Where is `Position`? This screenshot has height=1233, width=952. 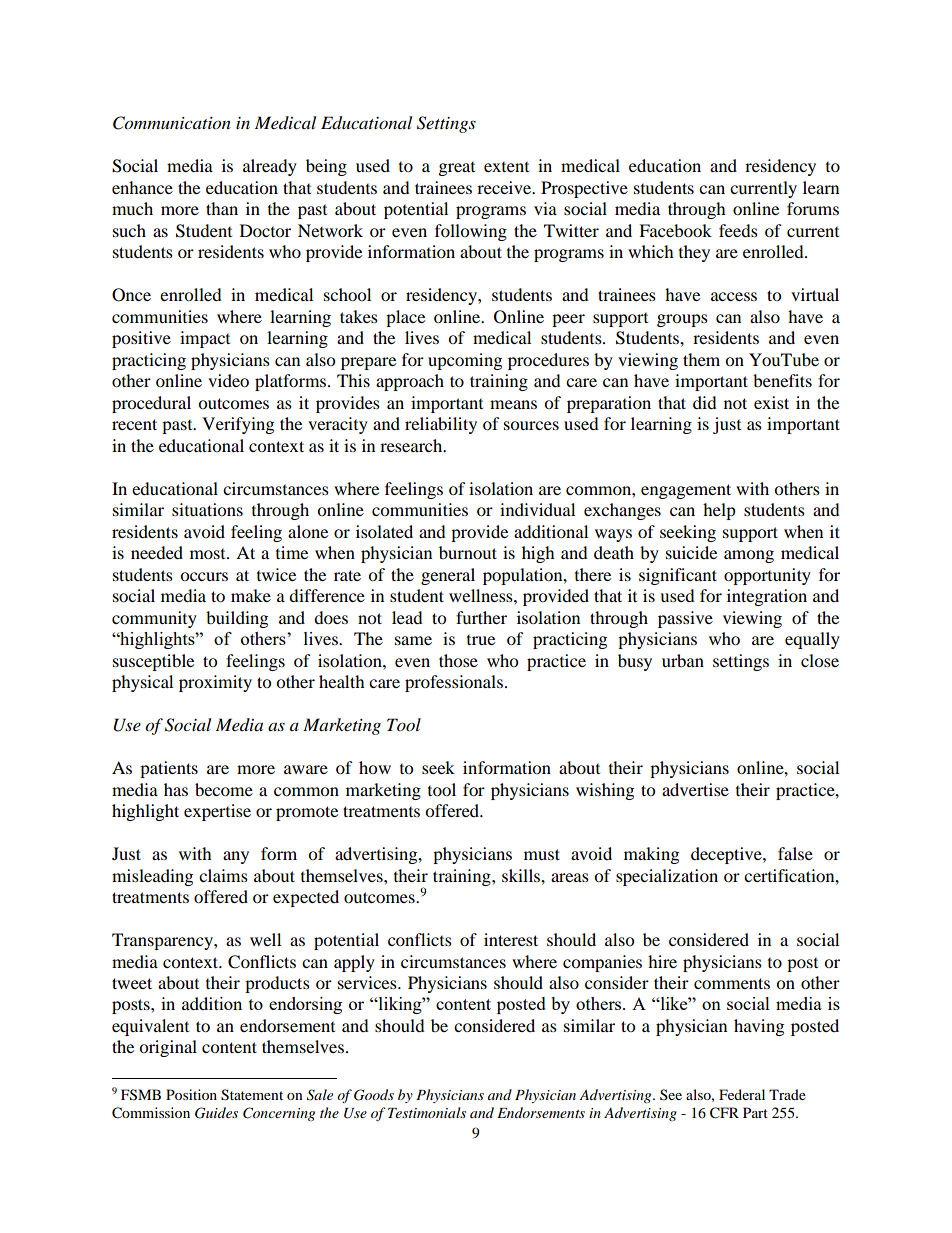 Position is located at coordinates (191, 1094).
